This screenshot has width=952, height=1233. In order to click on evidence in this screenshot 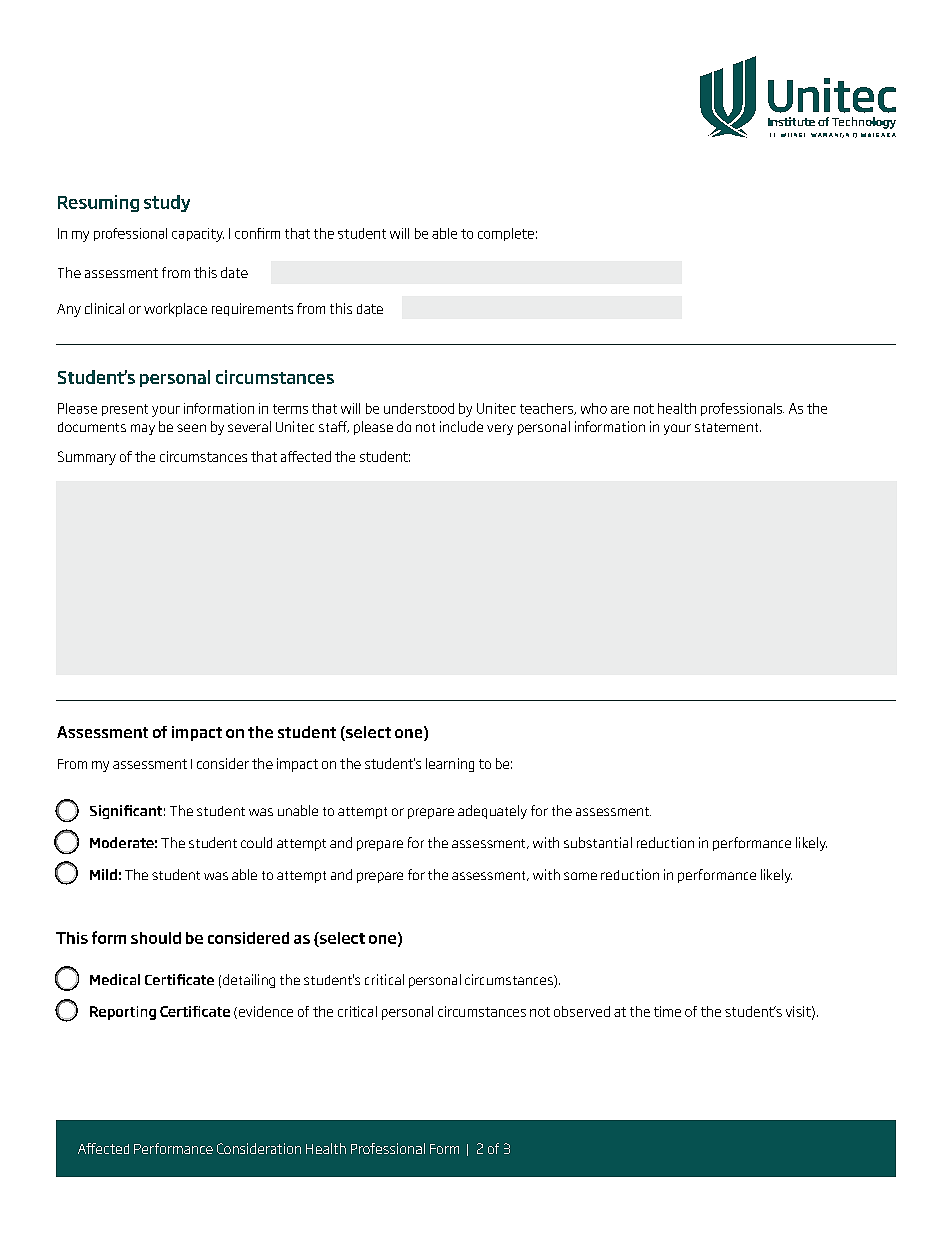, I will do `click(266, 1011)`.
